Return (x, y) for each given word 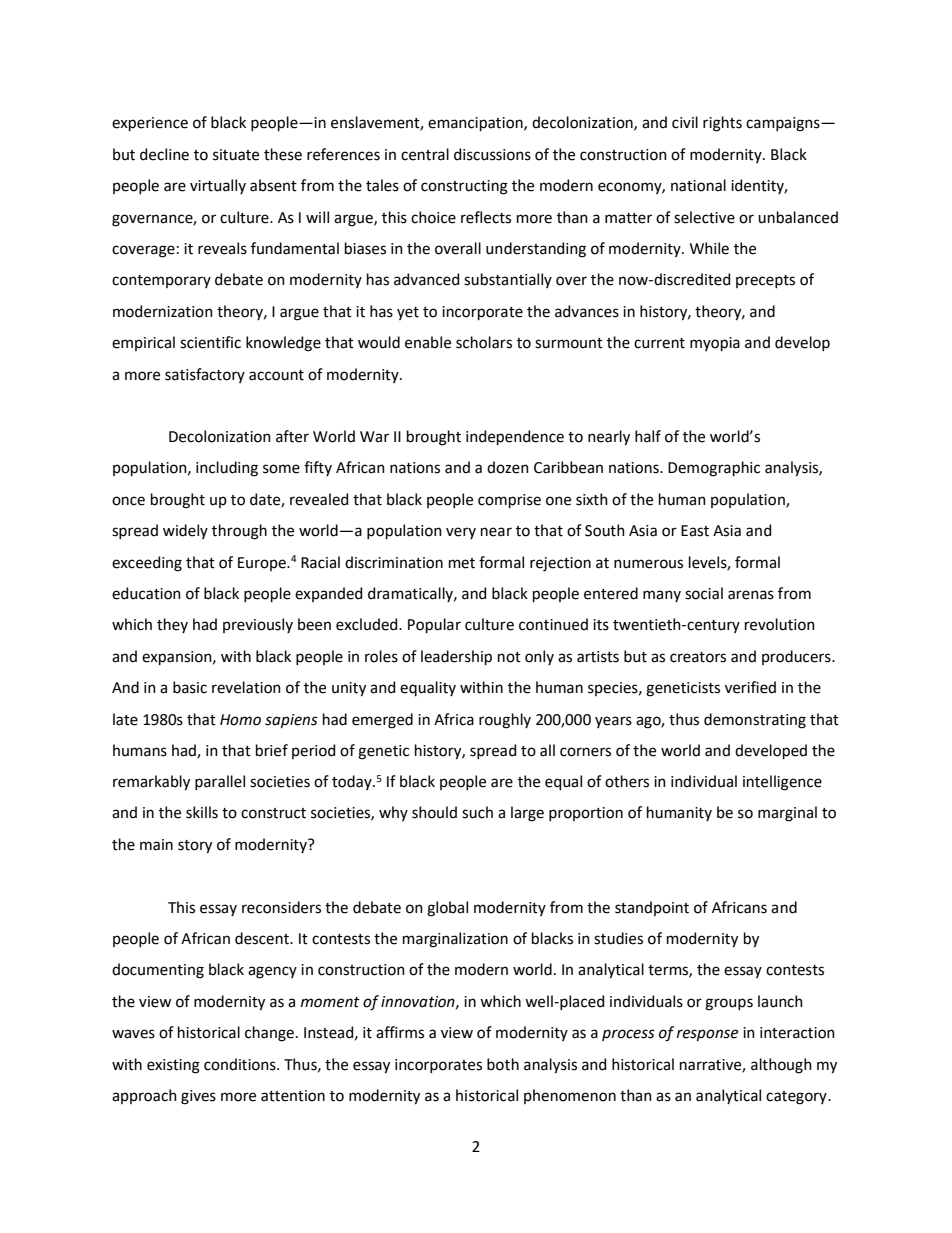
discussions (492, 154)
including (227, 469)
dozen (508, 467)
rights (722, 124)
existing (173, 1066)
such (477, 812)
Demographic (714, 469)
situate (236, 155)
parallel (220, 782)
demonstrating (755, 721)
